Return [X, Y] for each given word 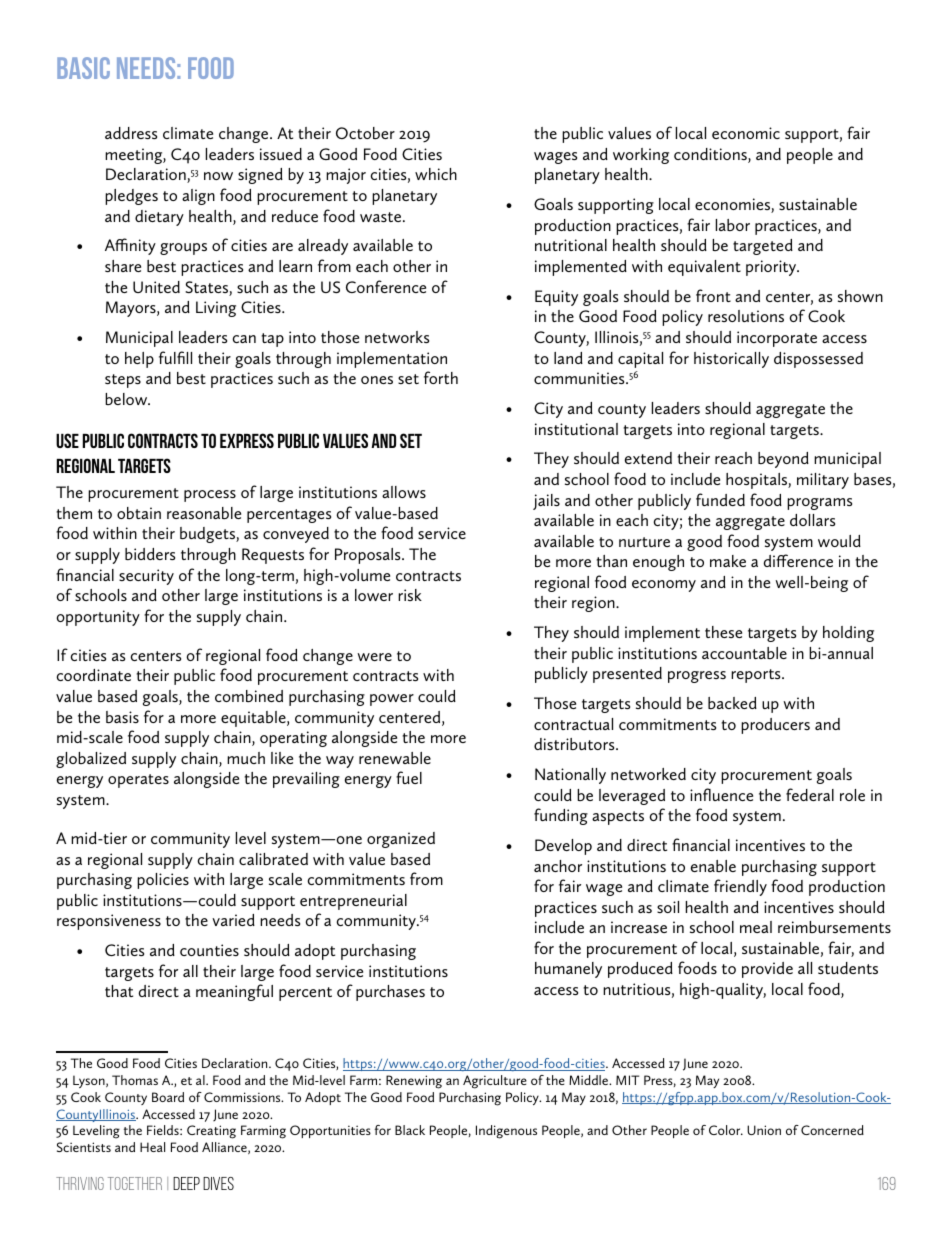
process [210, 496]
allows [404, 492]
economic [746, 133]
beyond [783, 460]
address [131, 133]
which [436, 174]
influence [721, 794]
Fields [164, 1130]
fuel [409, 777]
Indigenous [506, 1132]
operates [138, 781]
